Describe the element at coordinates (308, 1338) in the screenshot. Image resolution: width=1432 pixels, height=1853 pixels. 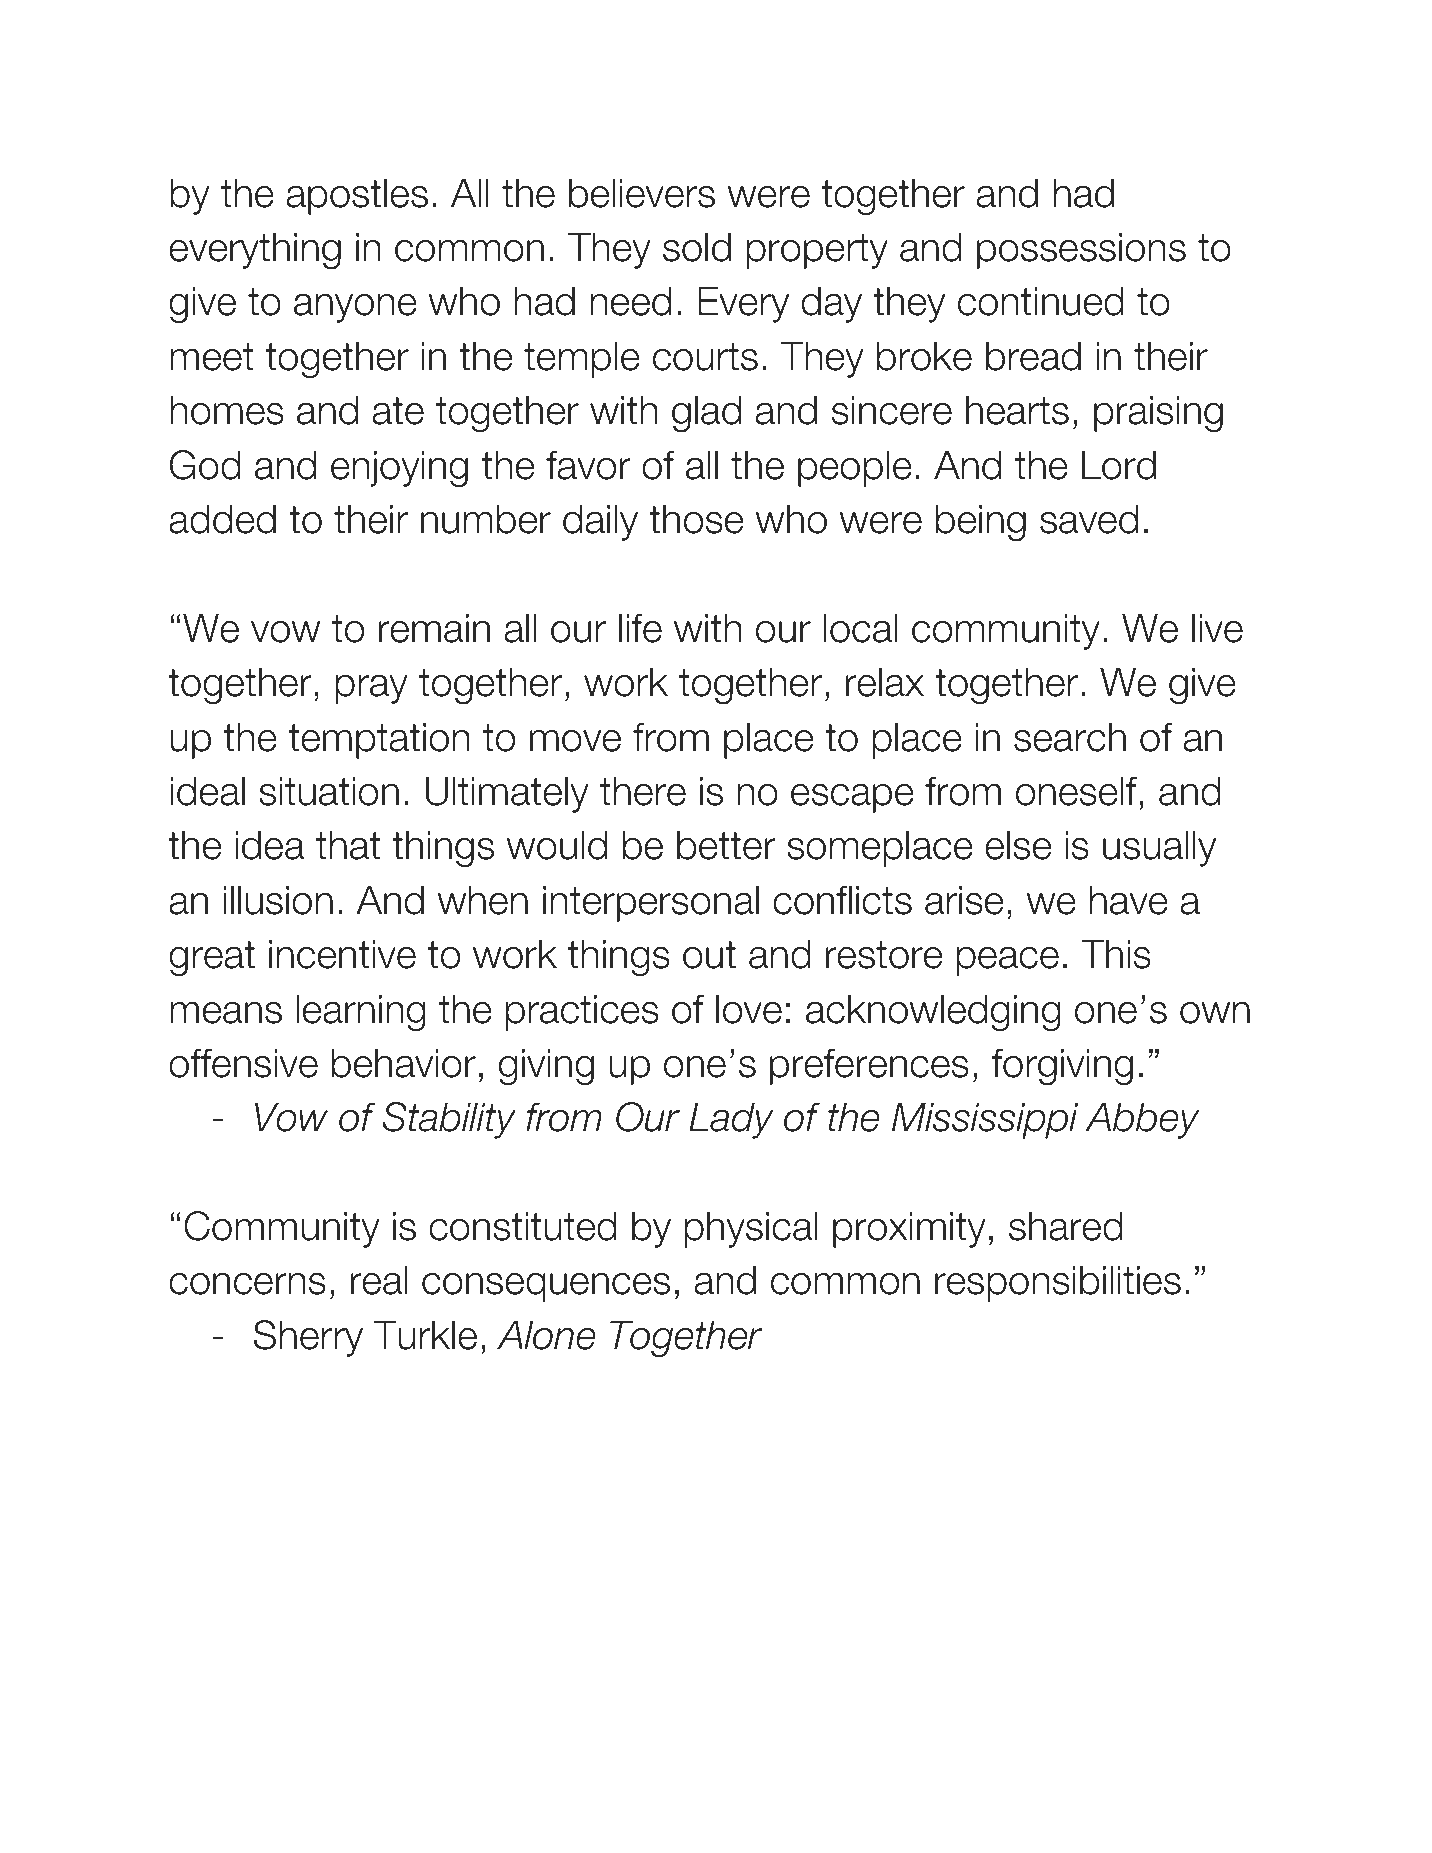
I see `Sherry` at that location.
